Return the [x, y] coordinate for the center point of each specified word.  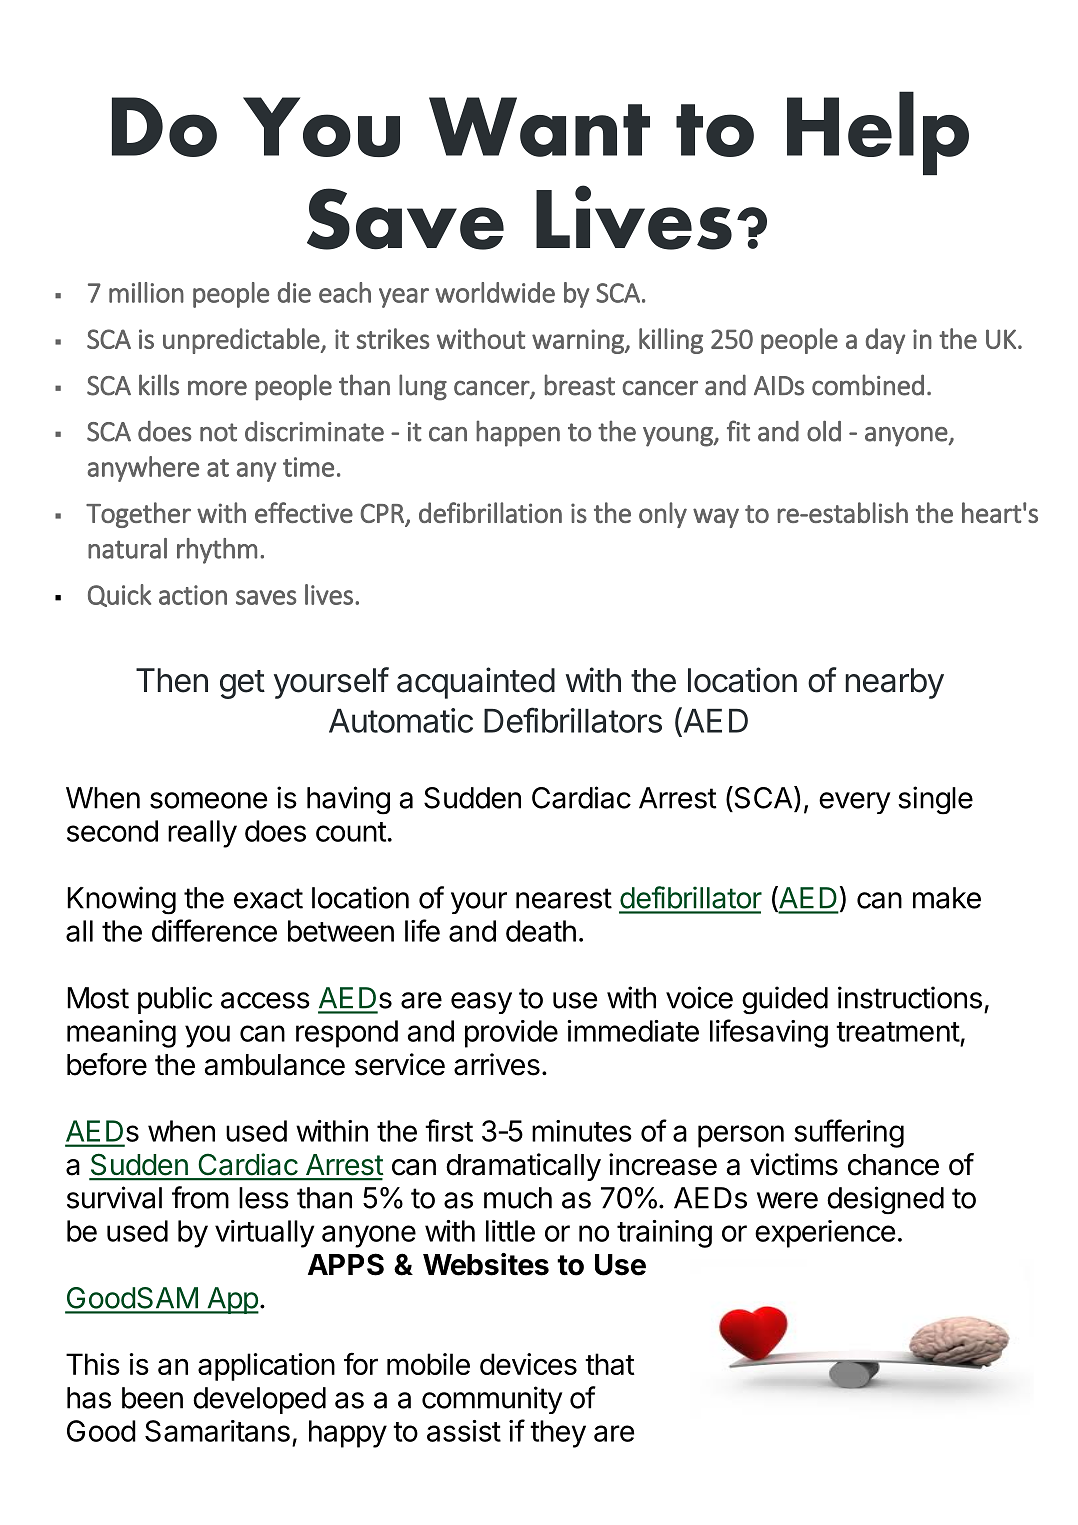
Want [539, 127]
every [855, 803]
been [152, 1398]
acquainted [476, 683]
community [492, 1400]
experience [825, 1234]
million [146, 292]
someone [208, 800]
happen [518, 434]
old [824, 431]
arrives [497, 1064]
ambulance [274, 1065]
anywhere [143, 469]
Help [878, 133]
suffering [849, 1133]
